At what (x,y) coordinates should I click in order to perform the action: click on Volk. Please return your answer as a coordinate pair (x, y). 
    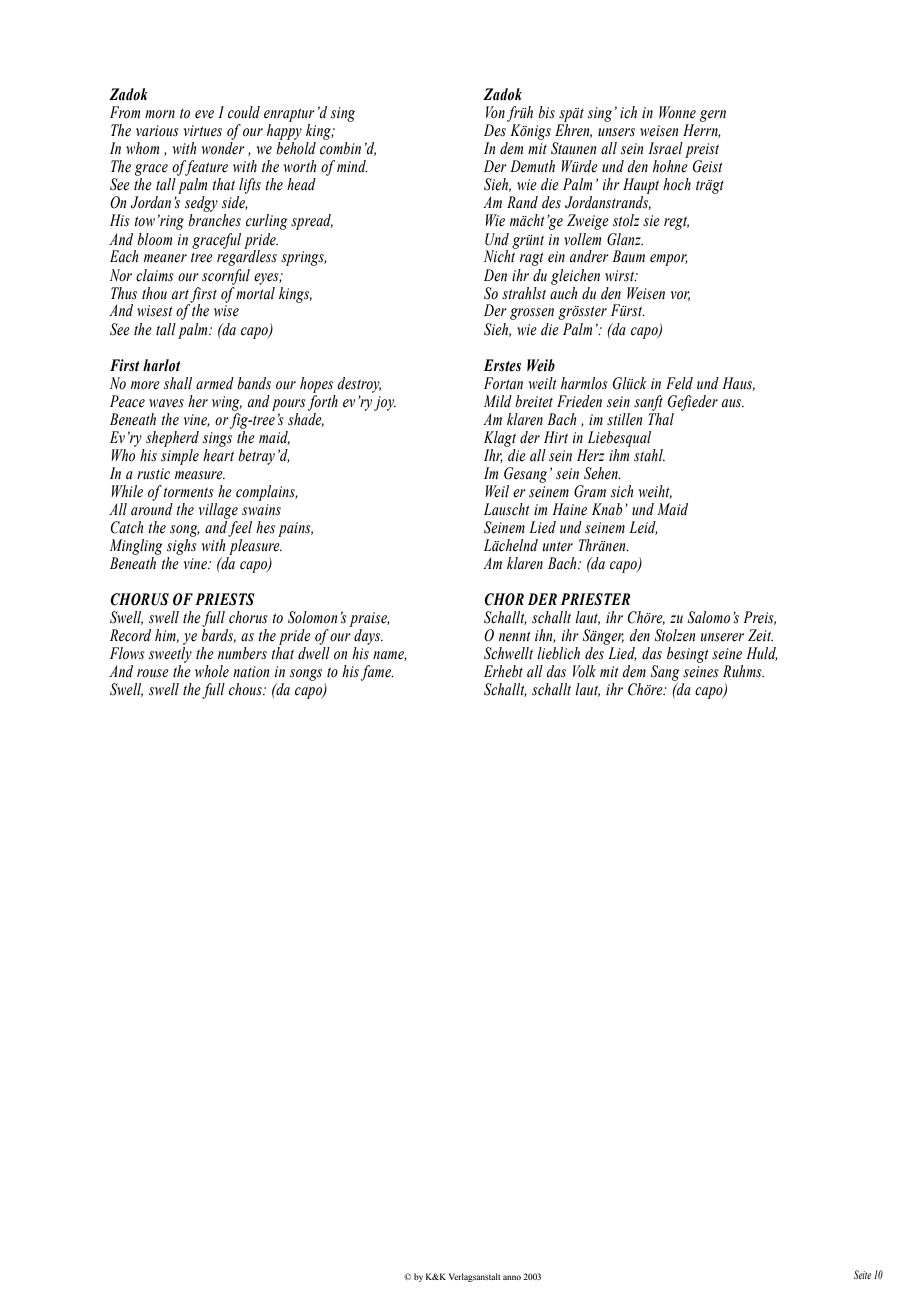
    Looking at the image, I should click on (584, 671).
